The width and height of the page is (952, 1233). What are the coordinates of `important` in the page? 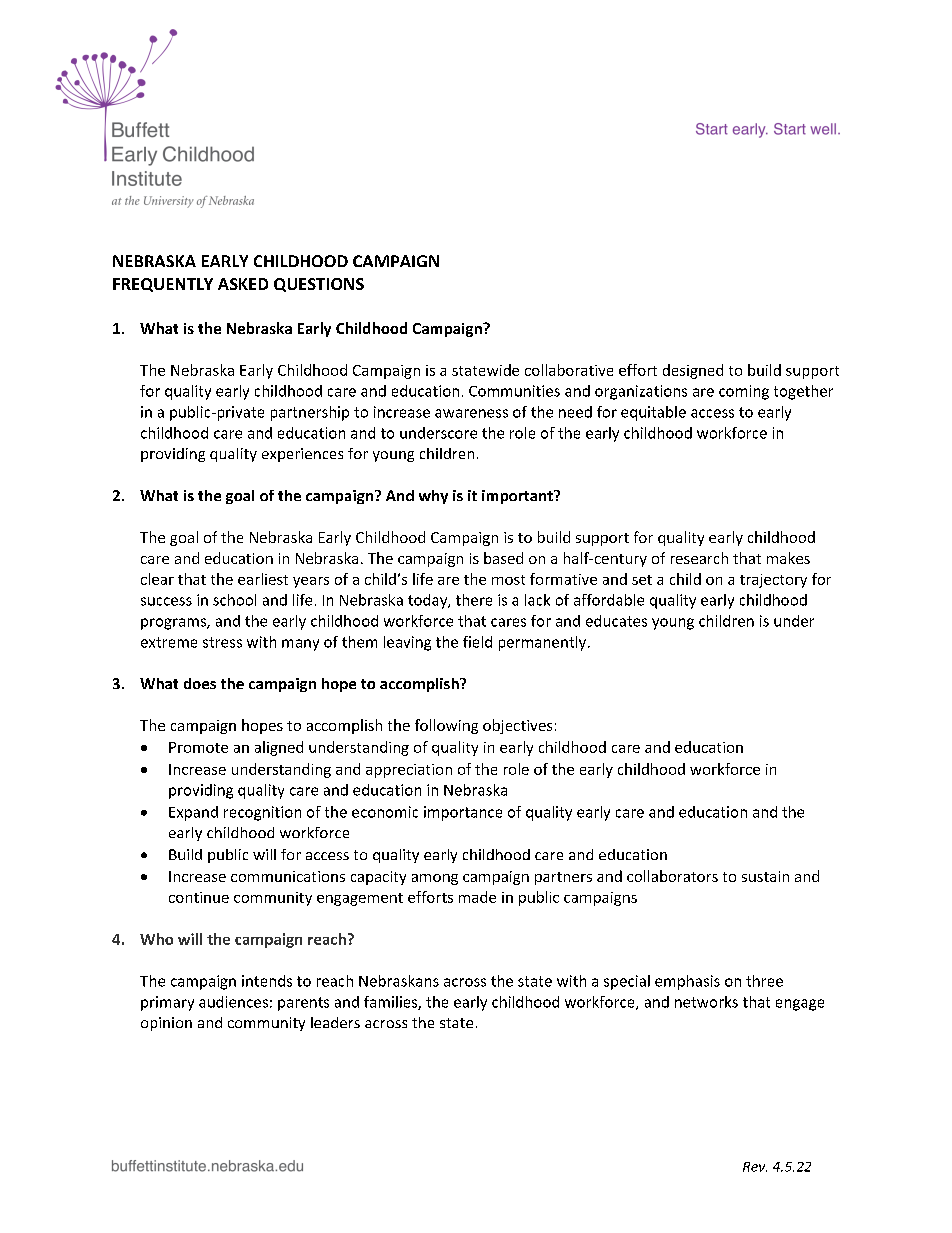 It's located at (518, 497).
